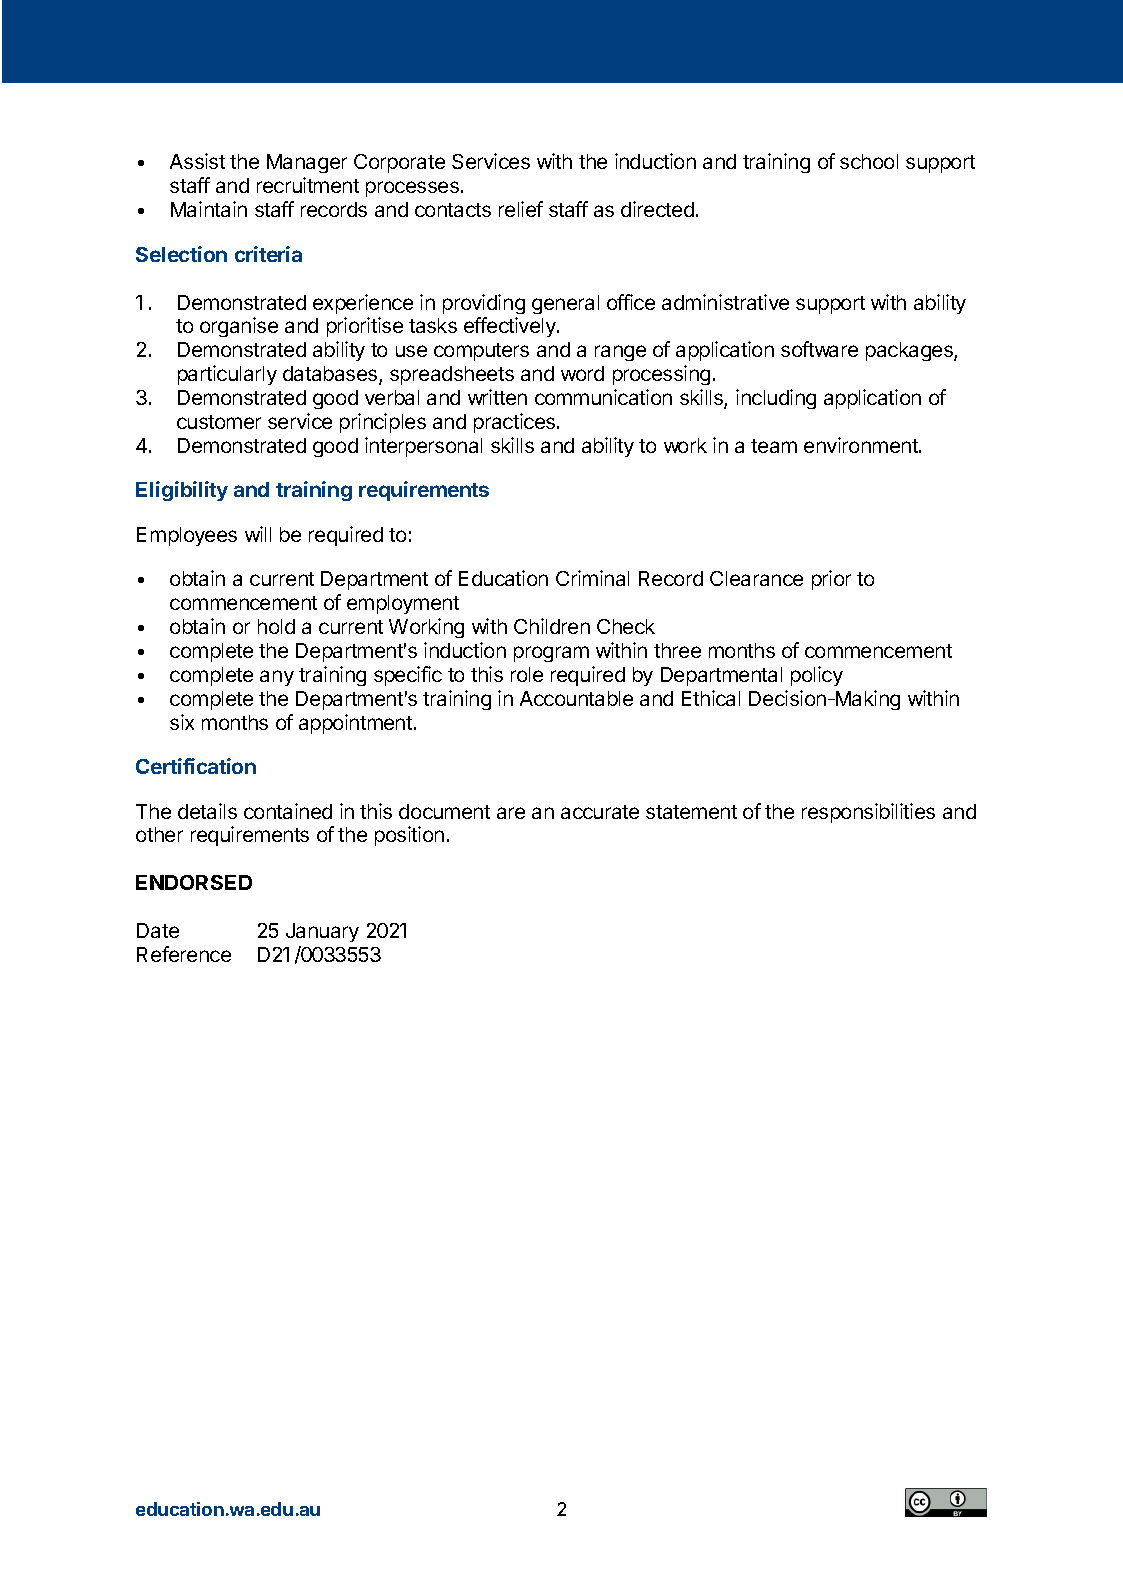 The height and width of the screenshot is (1588, 1123). Describe the element at coordinates (219, 422) in the screenshot. I see `customer` at that location.
